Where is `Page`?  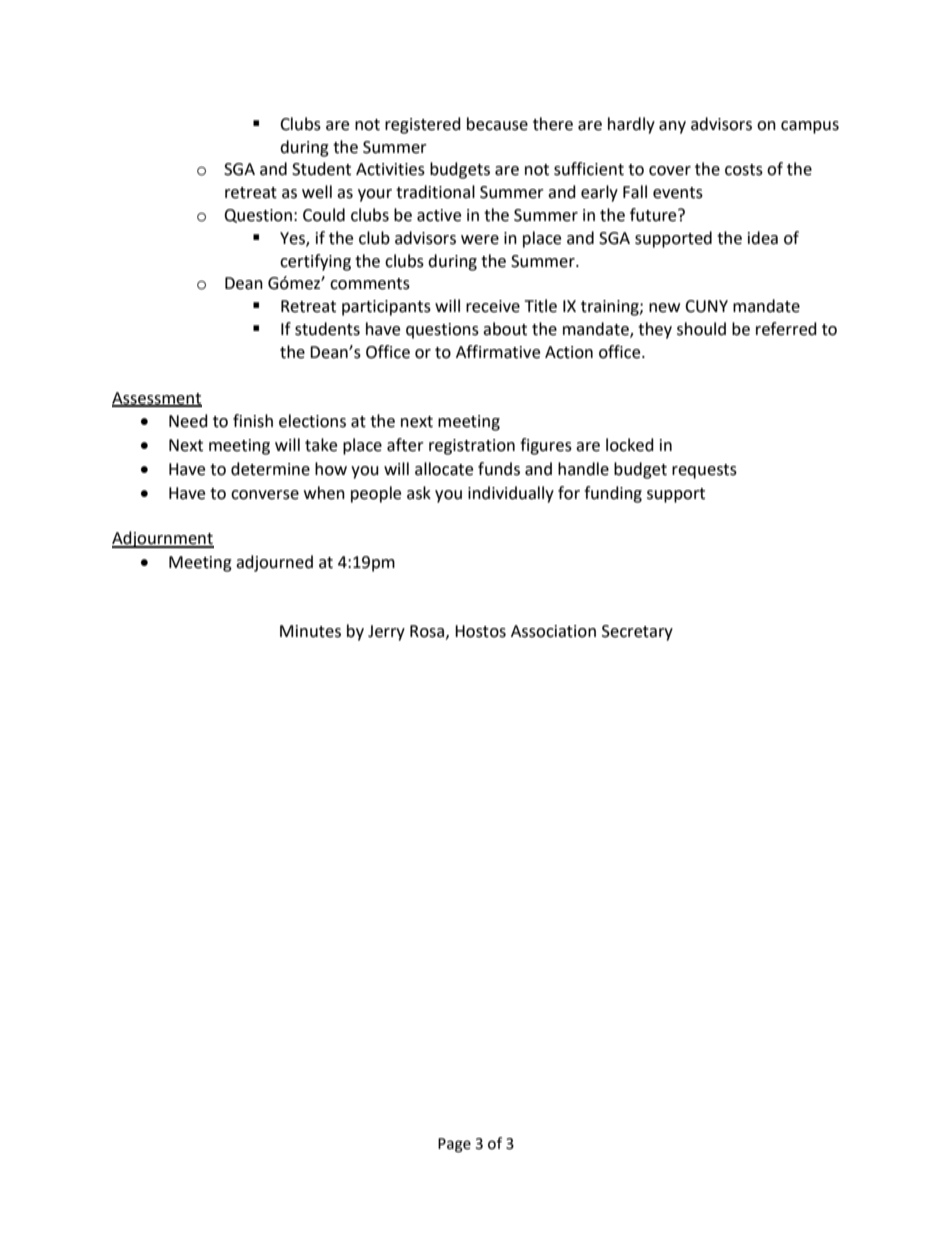 Page is located at coordinates (454, 1145).
